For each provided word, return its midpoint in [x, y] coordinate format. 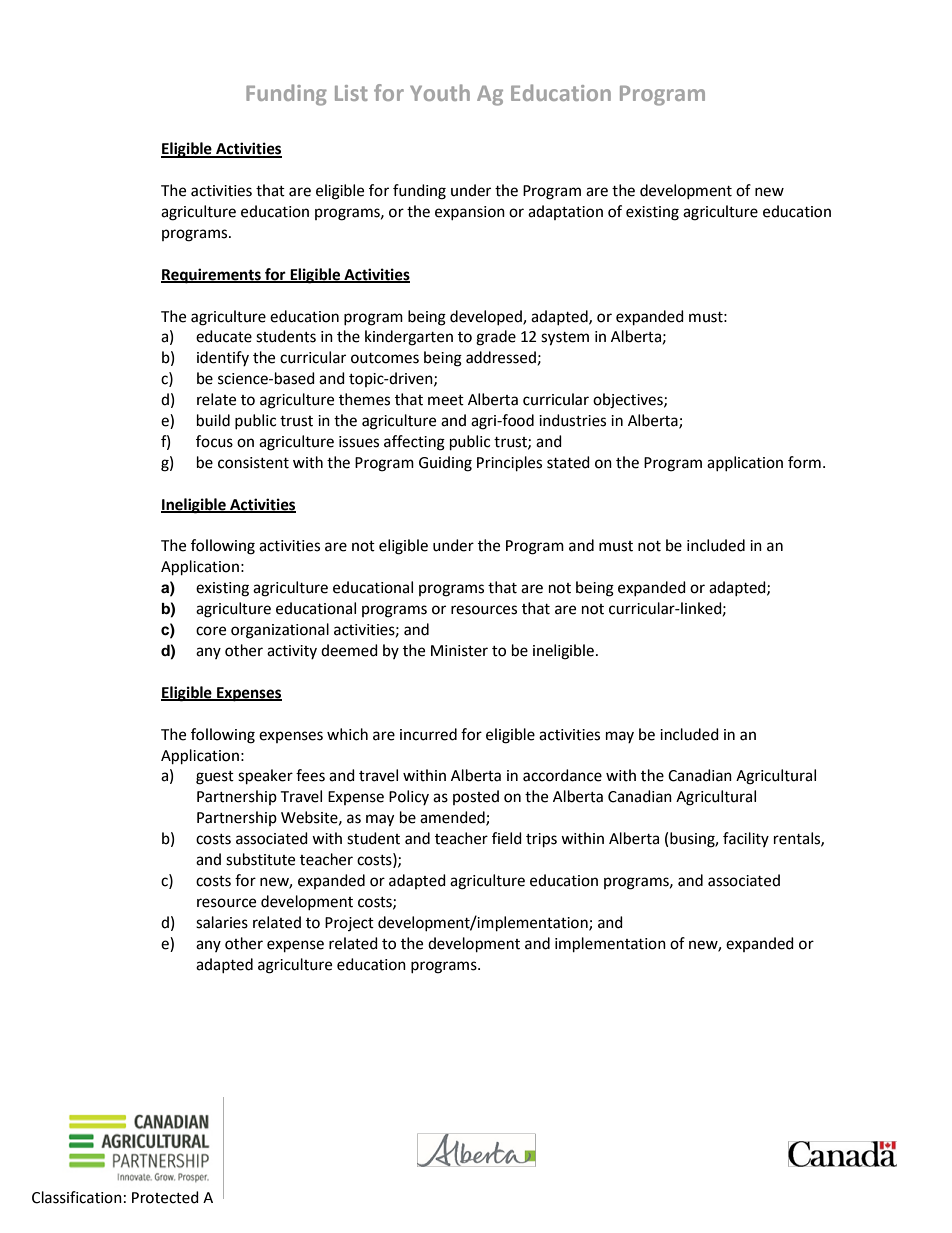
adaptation [565, 212]
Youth [440, 92]
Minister [459, 651]
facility [746, 839]
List [351, 93]
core [211, 631]
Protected [165, 1197]
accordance [562, 775]
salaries [222, 922]
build [213, 420]
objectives [629, 401]
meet [446, 400]
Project [349, 924]
